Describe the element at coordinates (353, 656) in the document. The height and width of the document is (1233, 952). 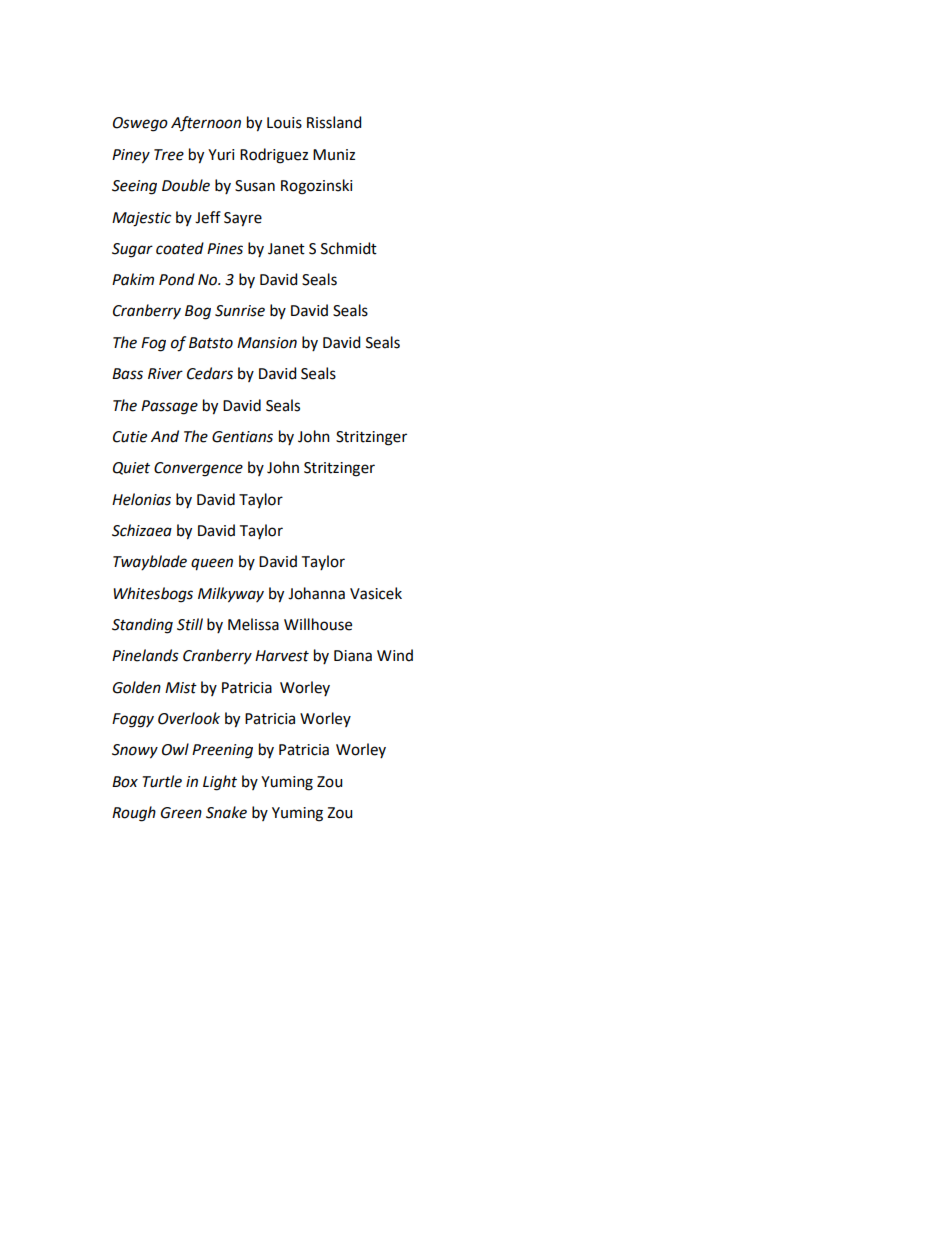
I see `Diana` at that location.
